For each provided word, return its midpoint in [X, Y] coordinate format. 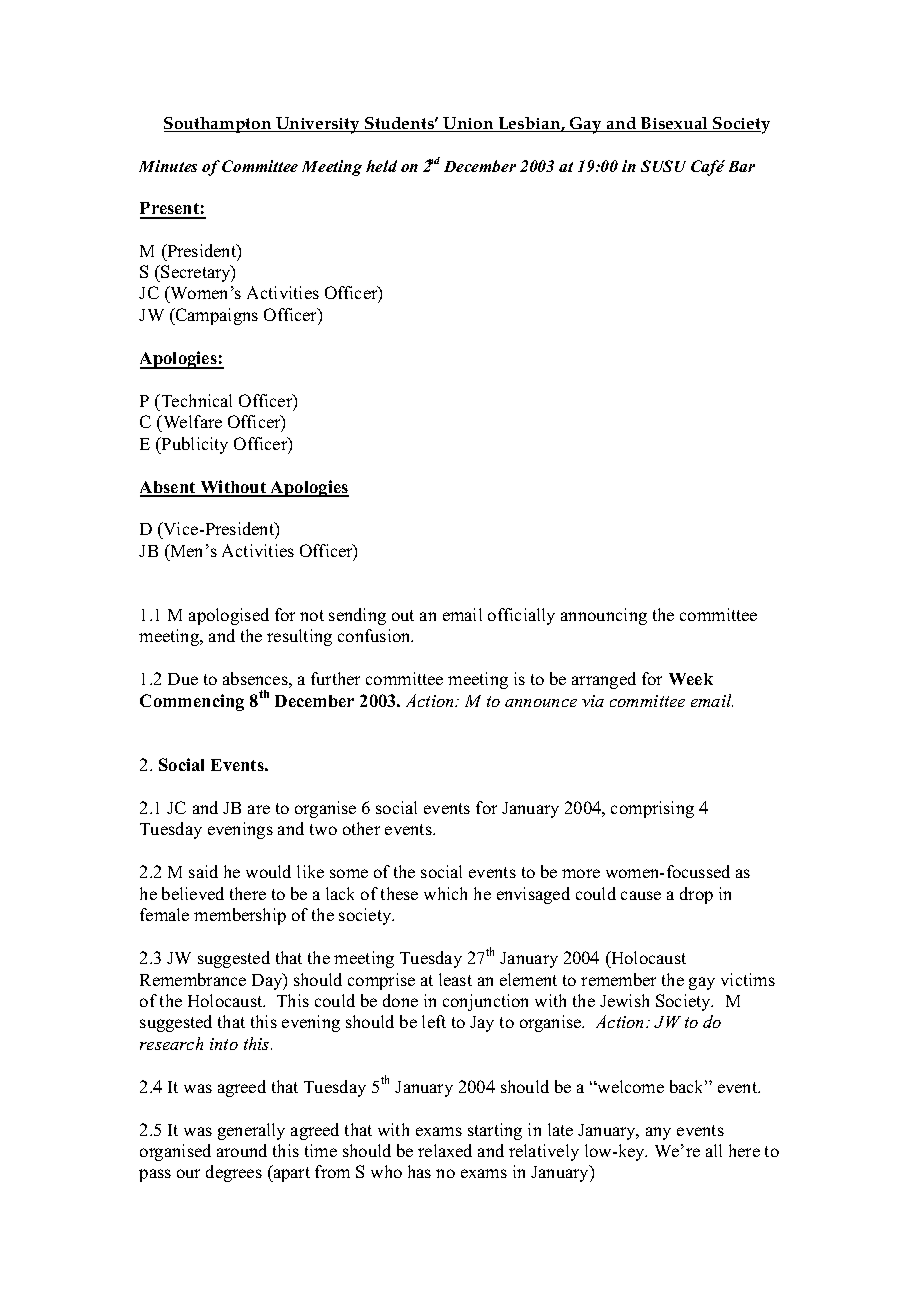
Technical [195, 400]
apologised [229, 616]
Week [691, 679]
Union [469, 124]
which [445, 893]
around [242, 1150]
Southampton [219, 125]
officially [521, 616]
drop [696, 895]
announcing [604, 616]
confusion [375, 635]
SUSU [663, 166]
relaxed [445, 1150]
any [658, 1133]
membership [240, 916]
